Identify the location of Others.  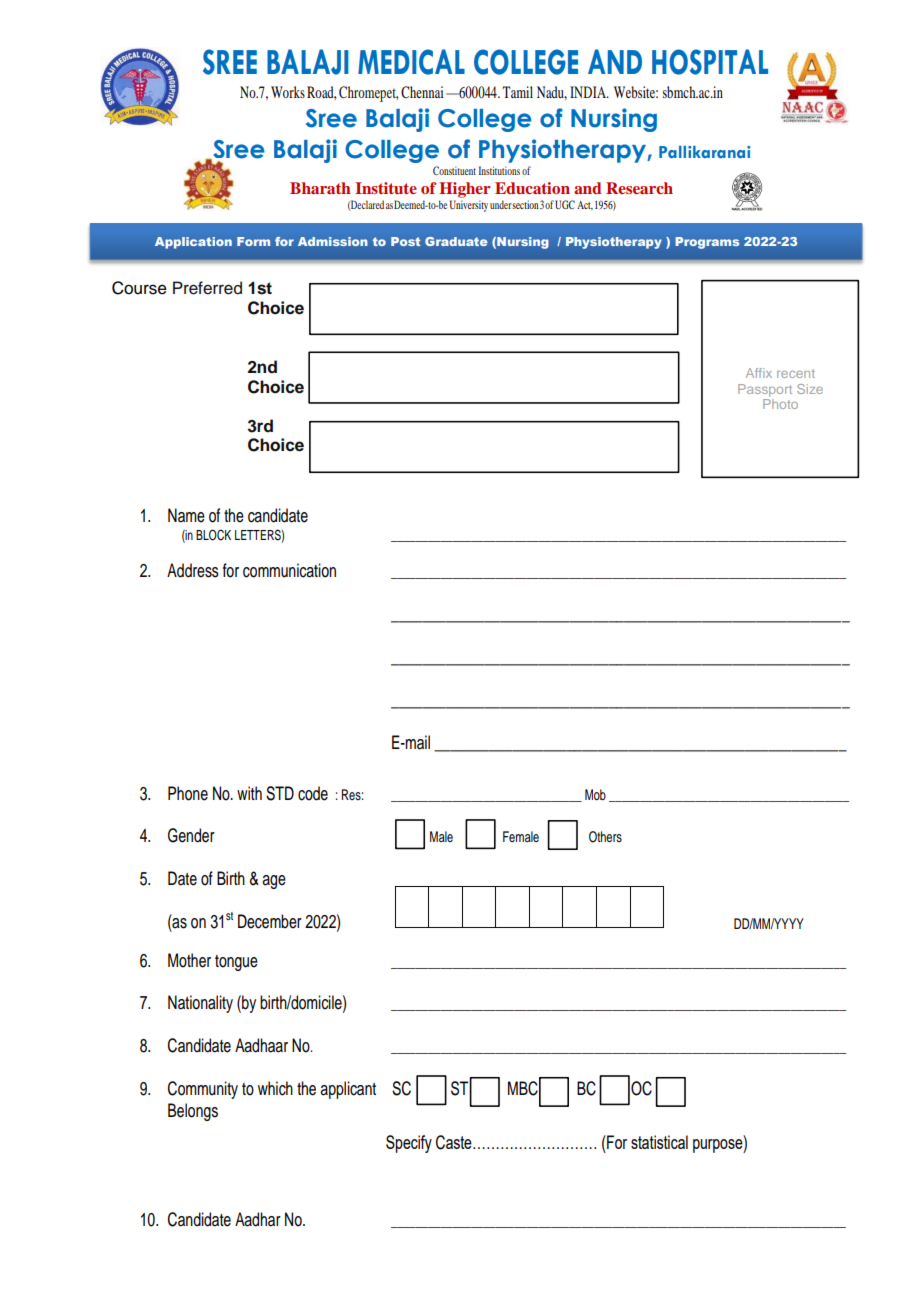
(605, 837).
